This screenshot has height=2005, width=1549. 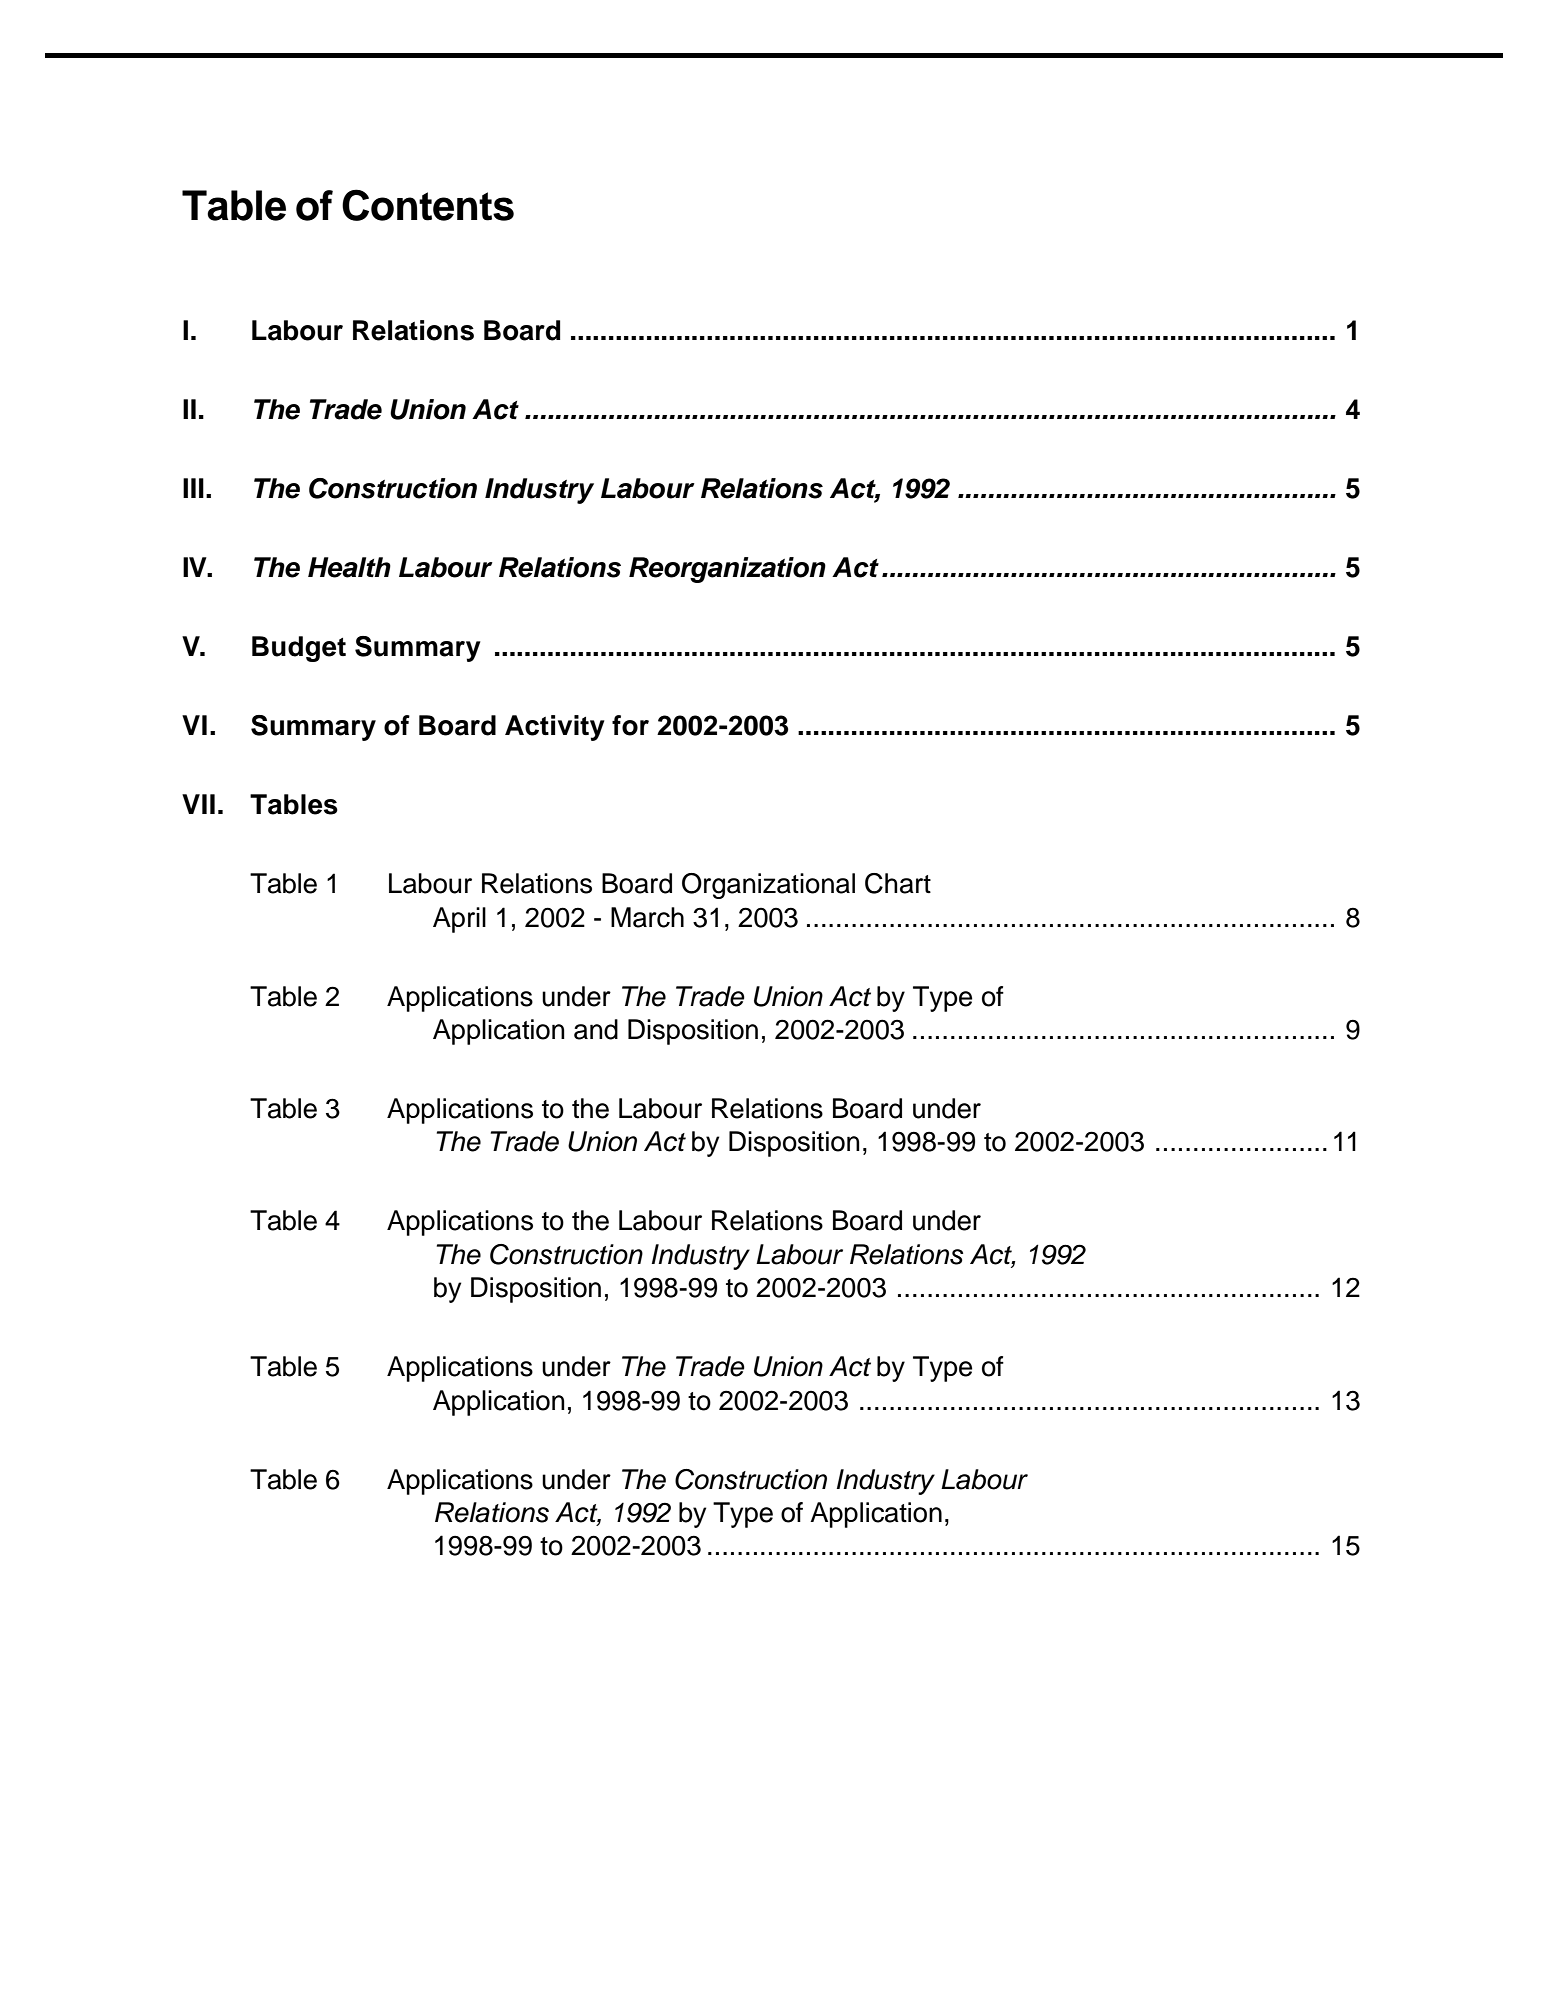 What do you see at coordinates (459, 920) in the screenshot?
I see `April` at bounding box center [459, 920].
